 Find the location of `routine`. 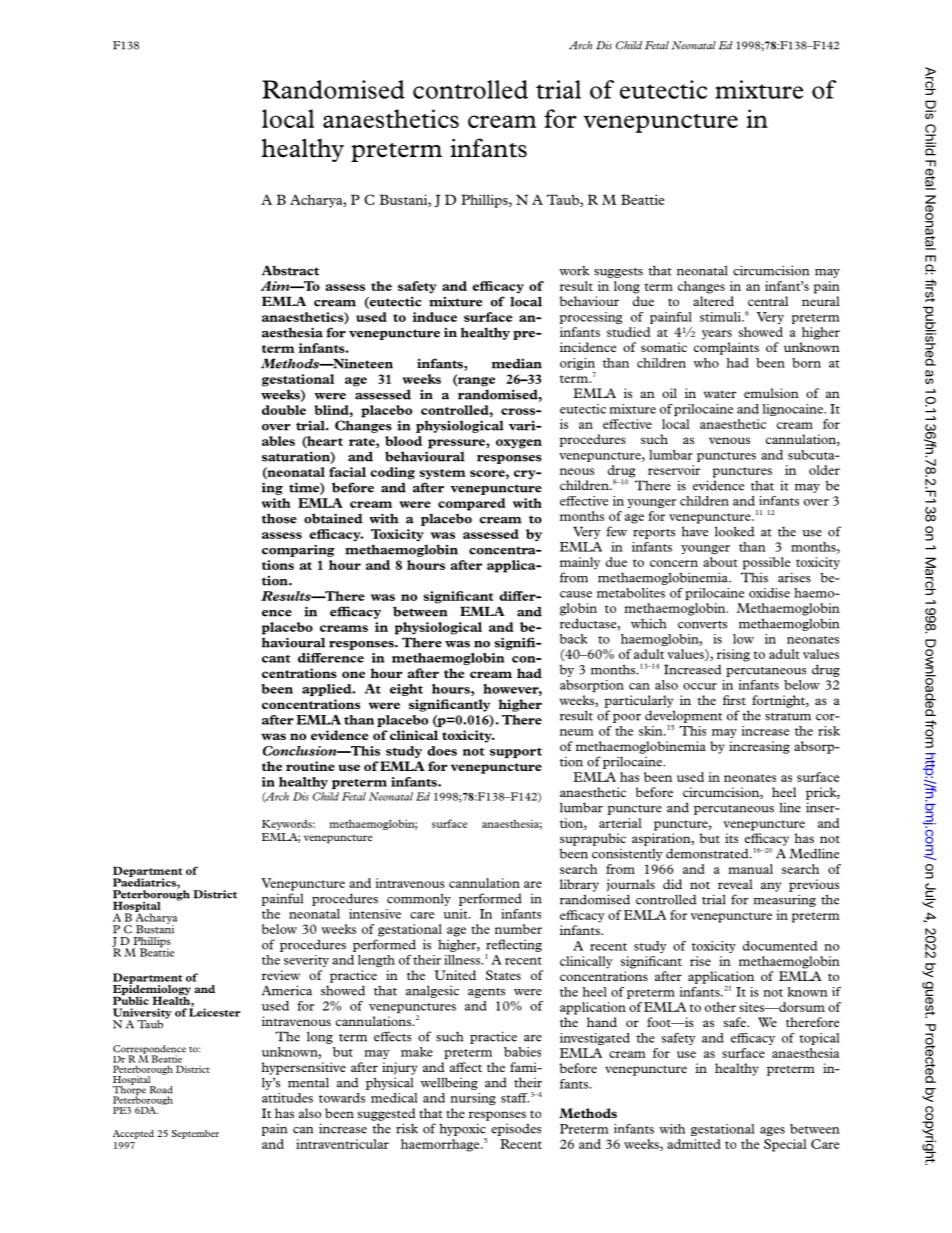

routine is located at coordinates (310, 766).
